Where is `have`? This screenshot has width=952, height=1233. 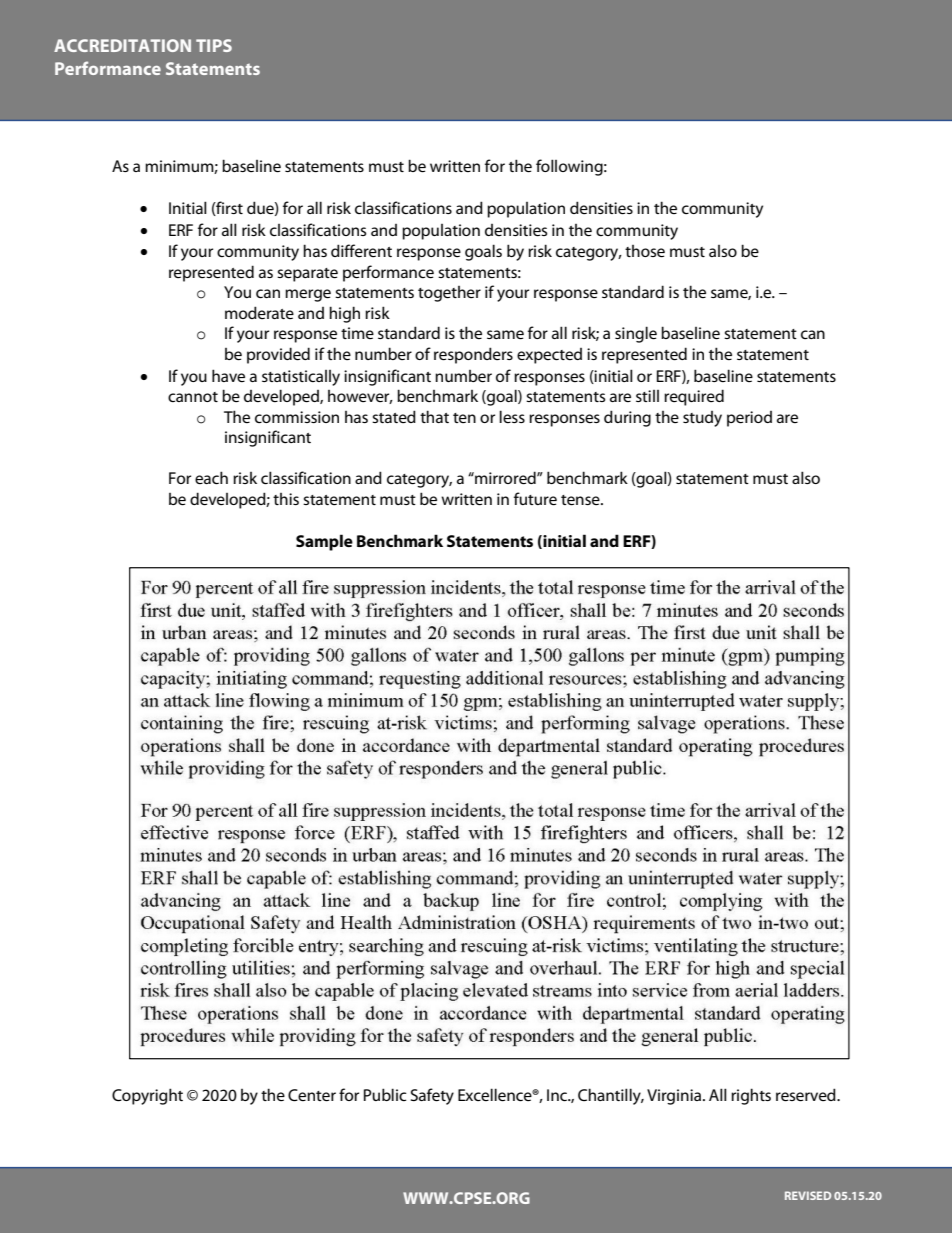
have is located at coordinates (228, 375).
